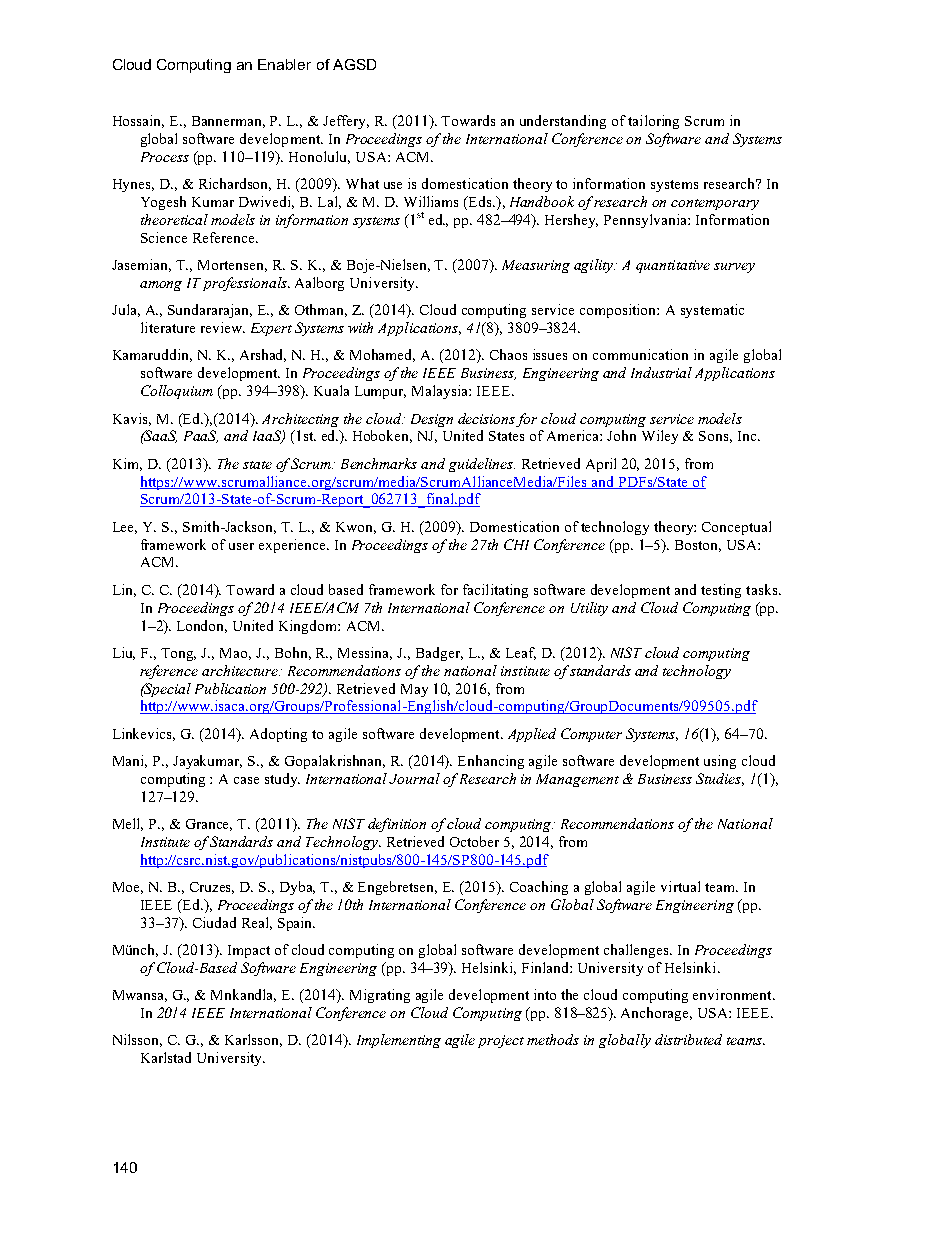 This page has height=1233, width=952. I want to click on Karlstad, so click(166, 1057).
